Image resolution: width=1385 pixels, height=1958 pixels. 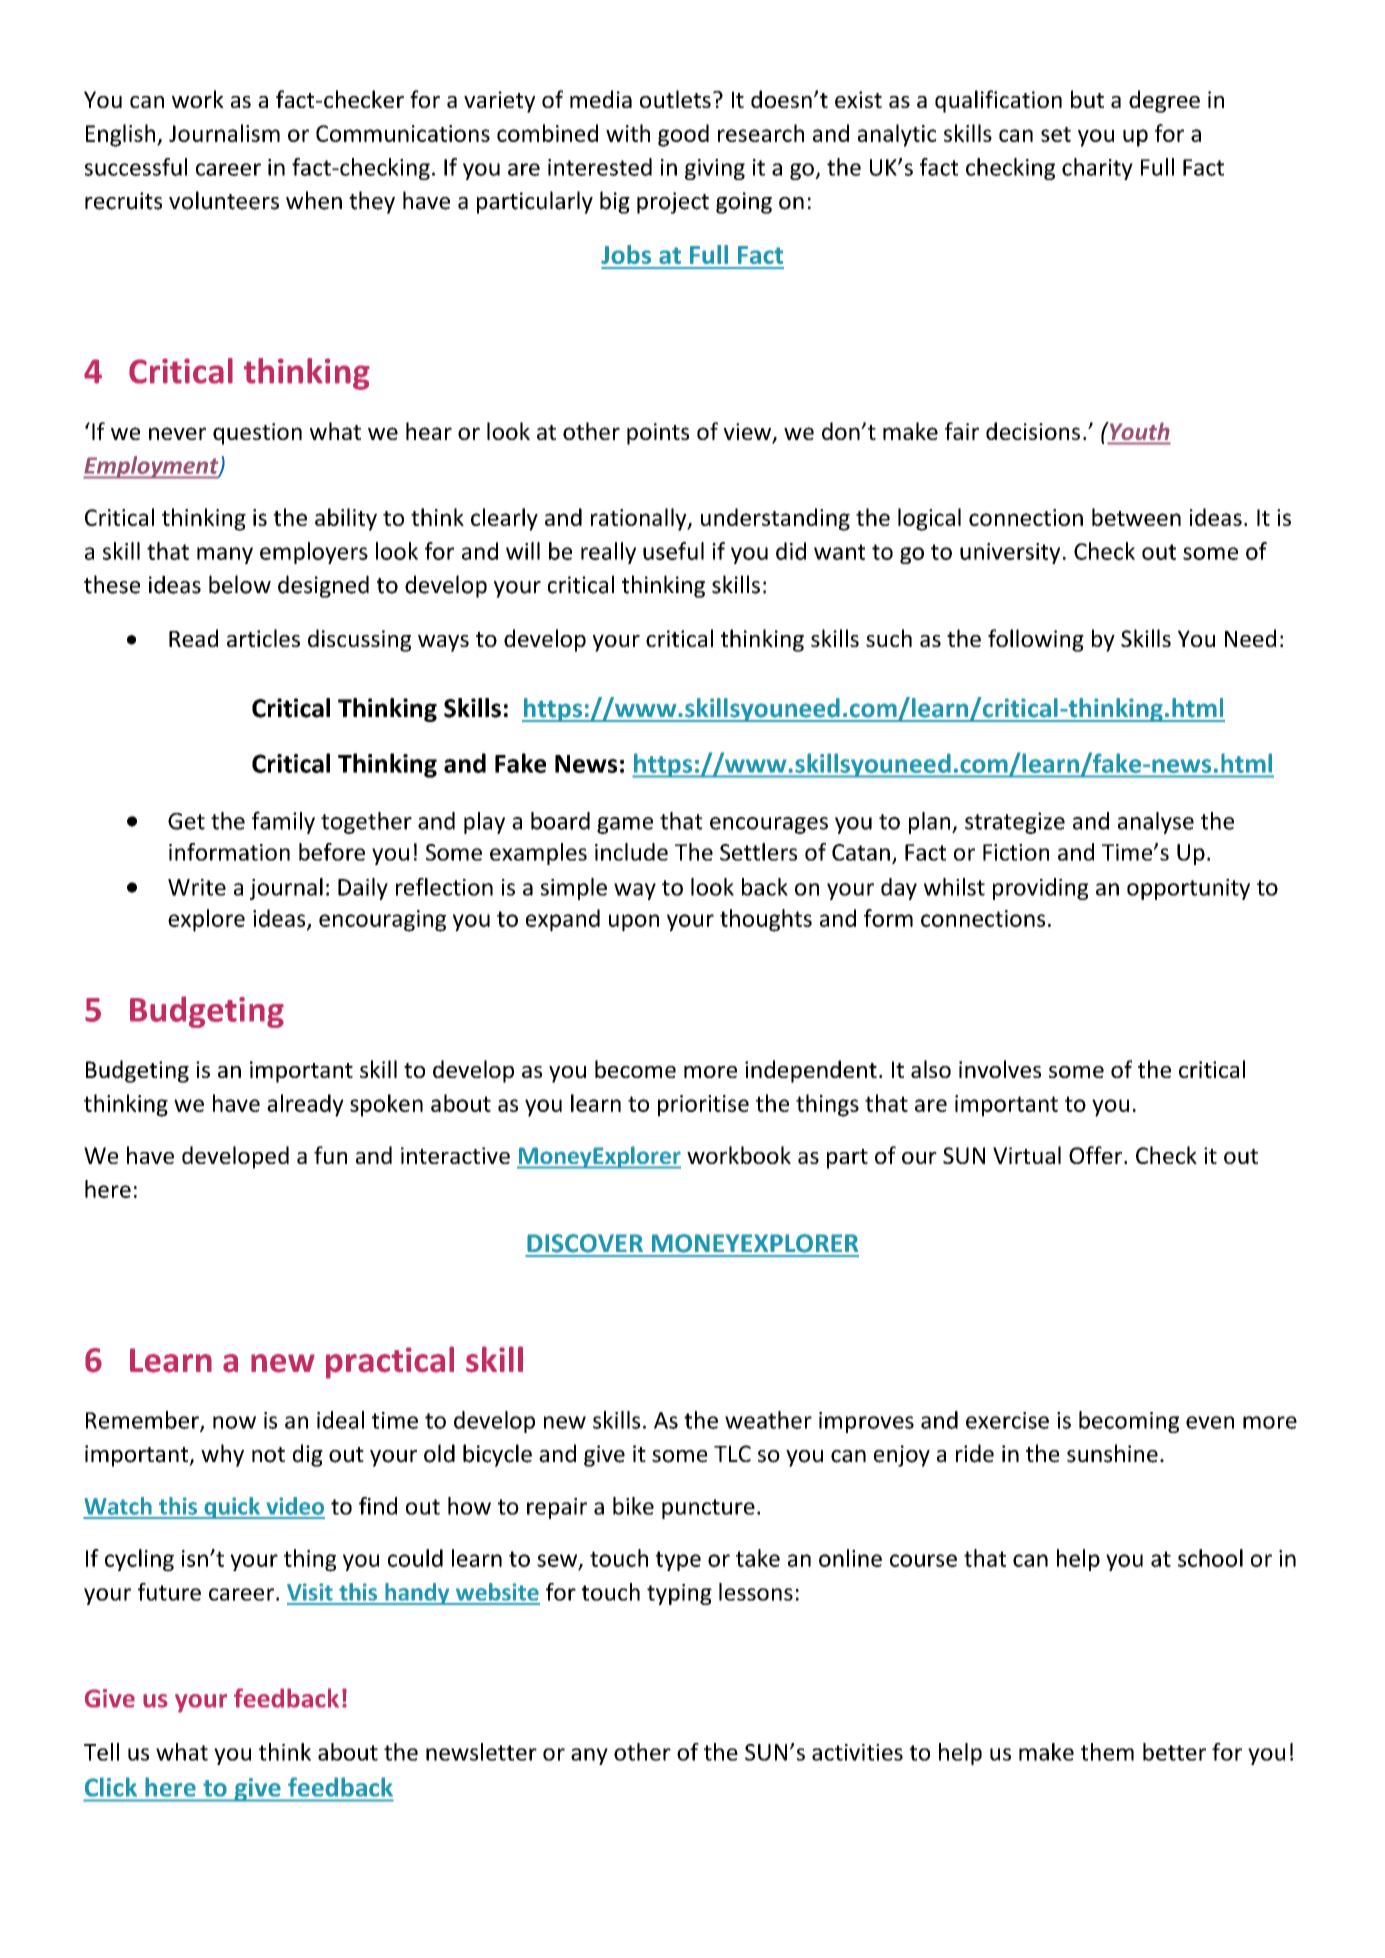 What do you see at coordinates (1097, 169) in the screenshot?
I see `charity` at bounding box center [1097, 169].
